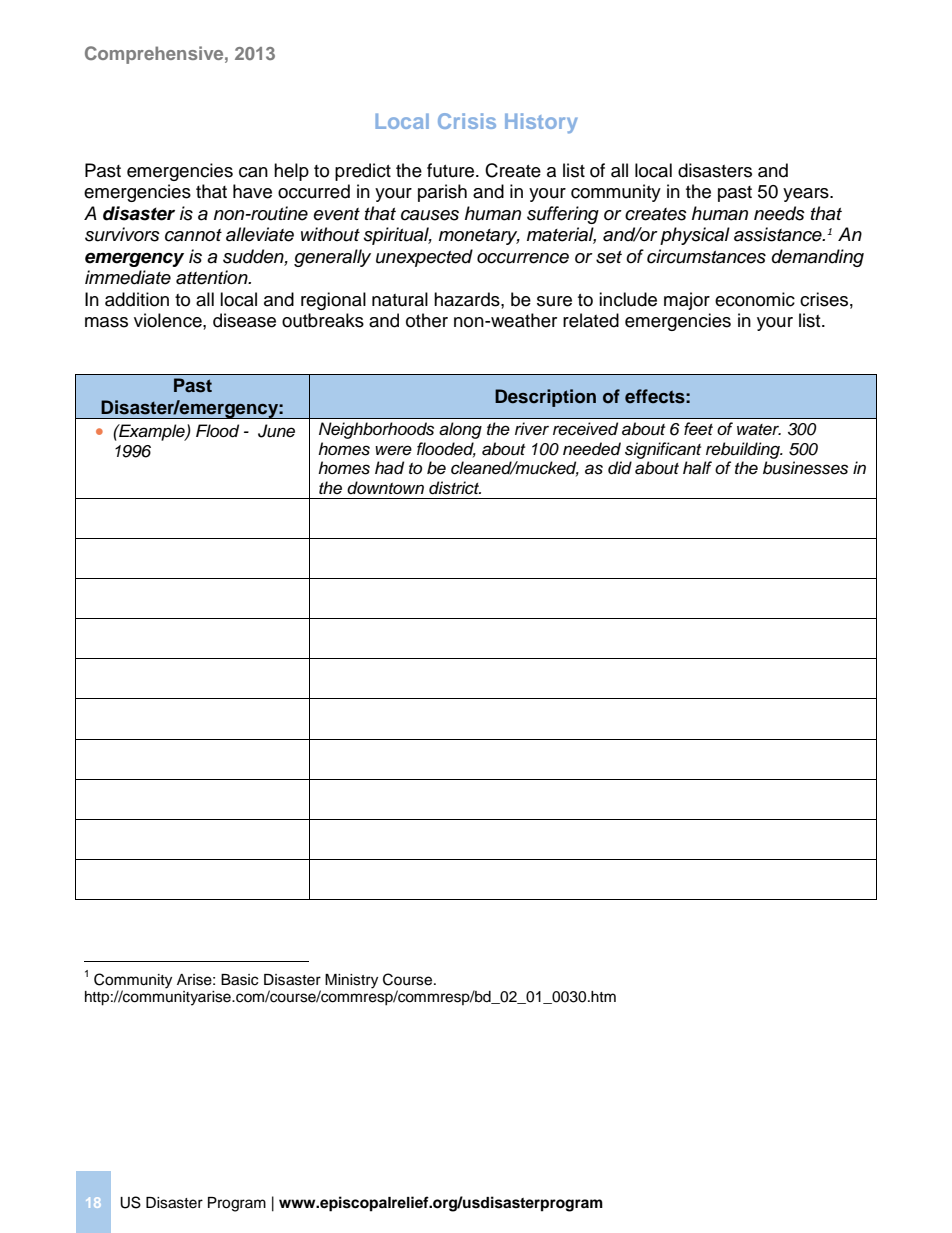 This image has height=1233, width=952. I want to click on half, so click(697, 468).
